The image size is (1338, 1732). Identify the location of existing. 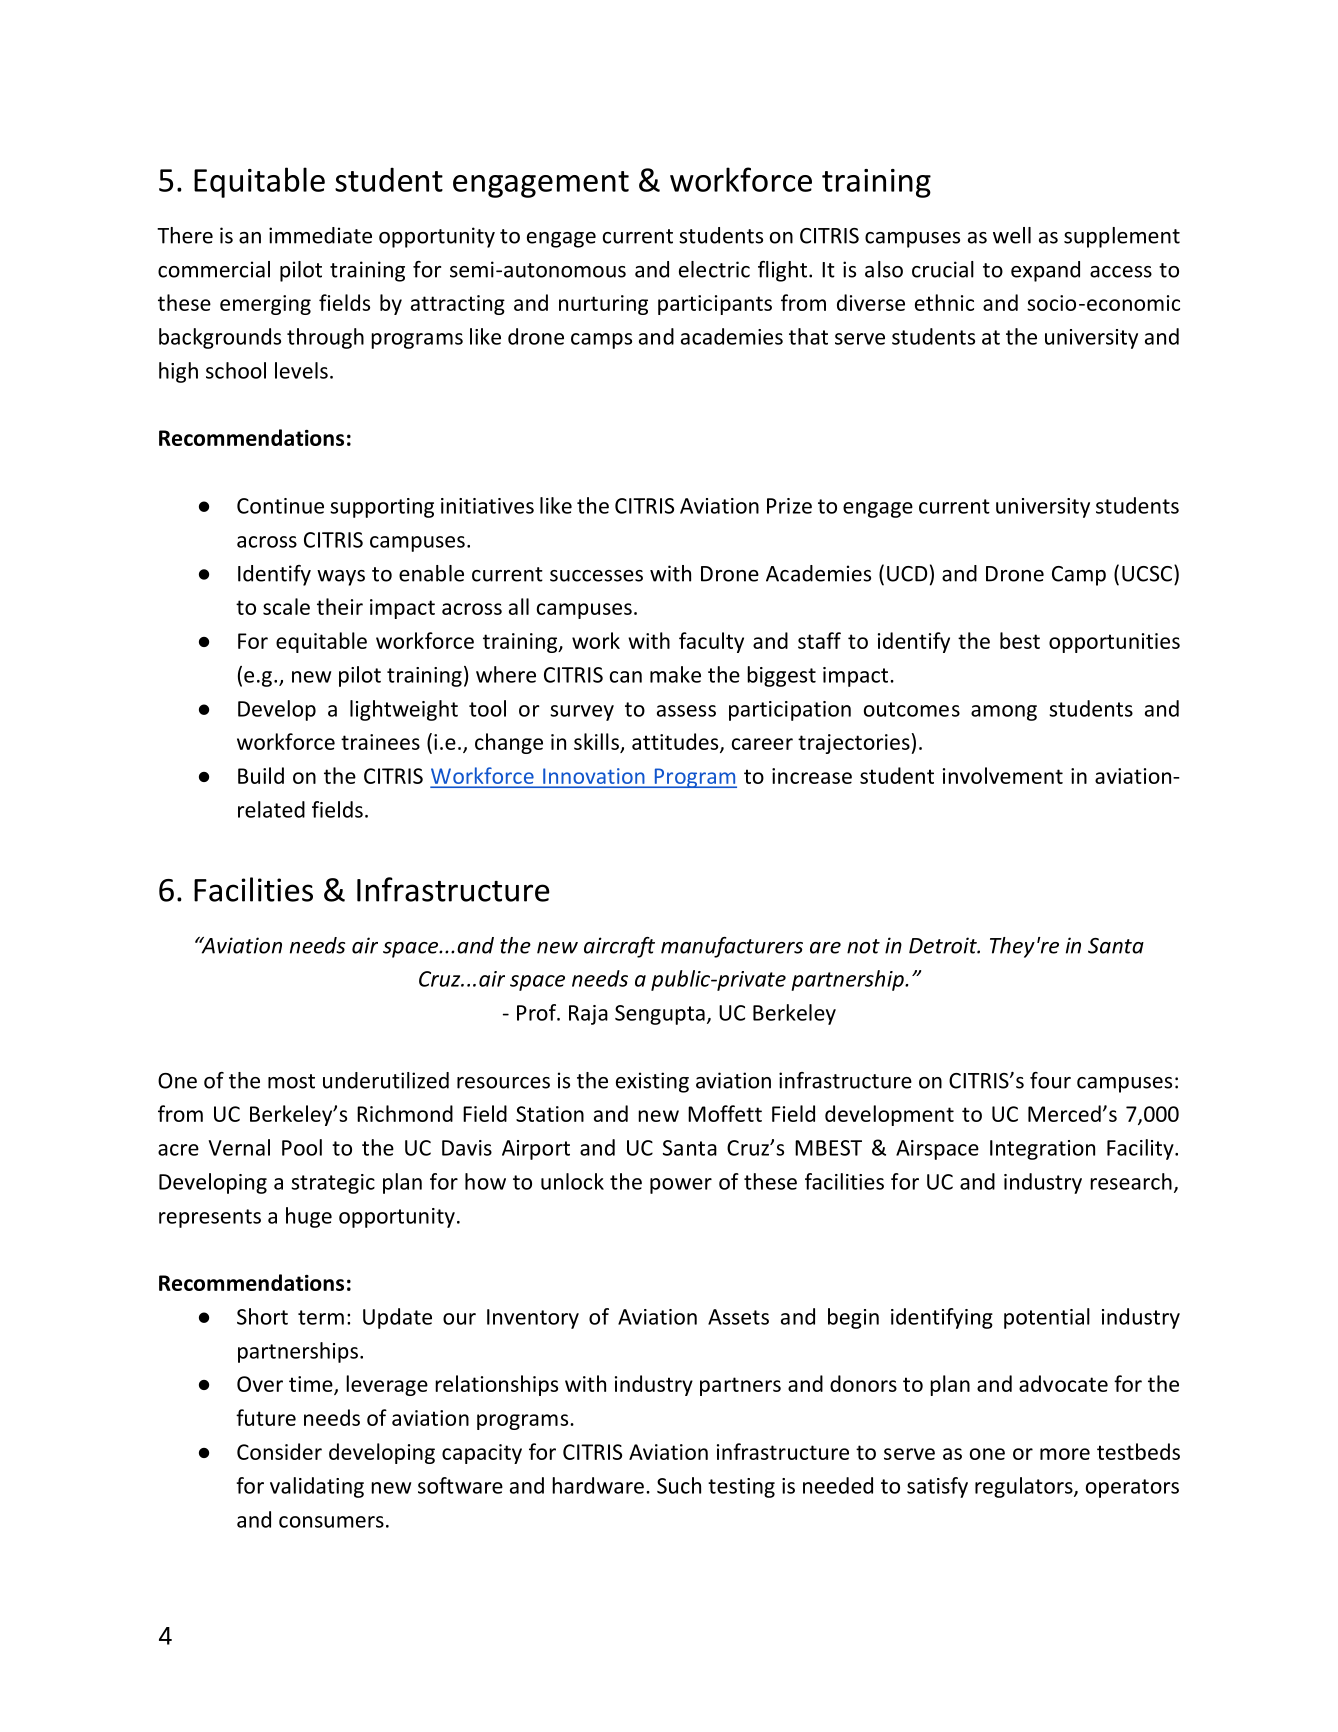
(652, 1082).
